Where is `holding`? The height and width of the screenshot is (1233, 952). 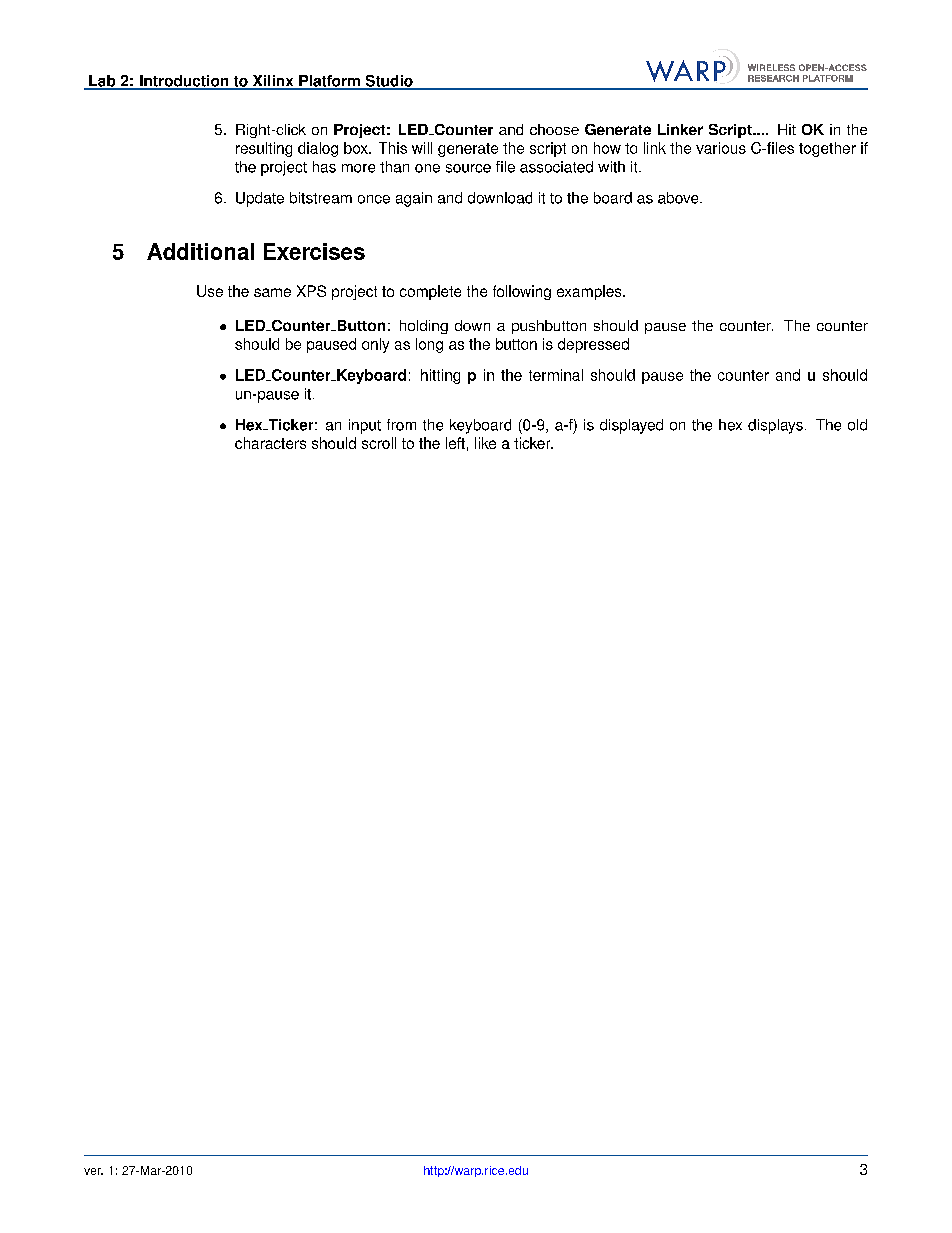 holding is located at coordinates (424, 327).
